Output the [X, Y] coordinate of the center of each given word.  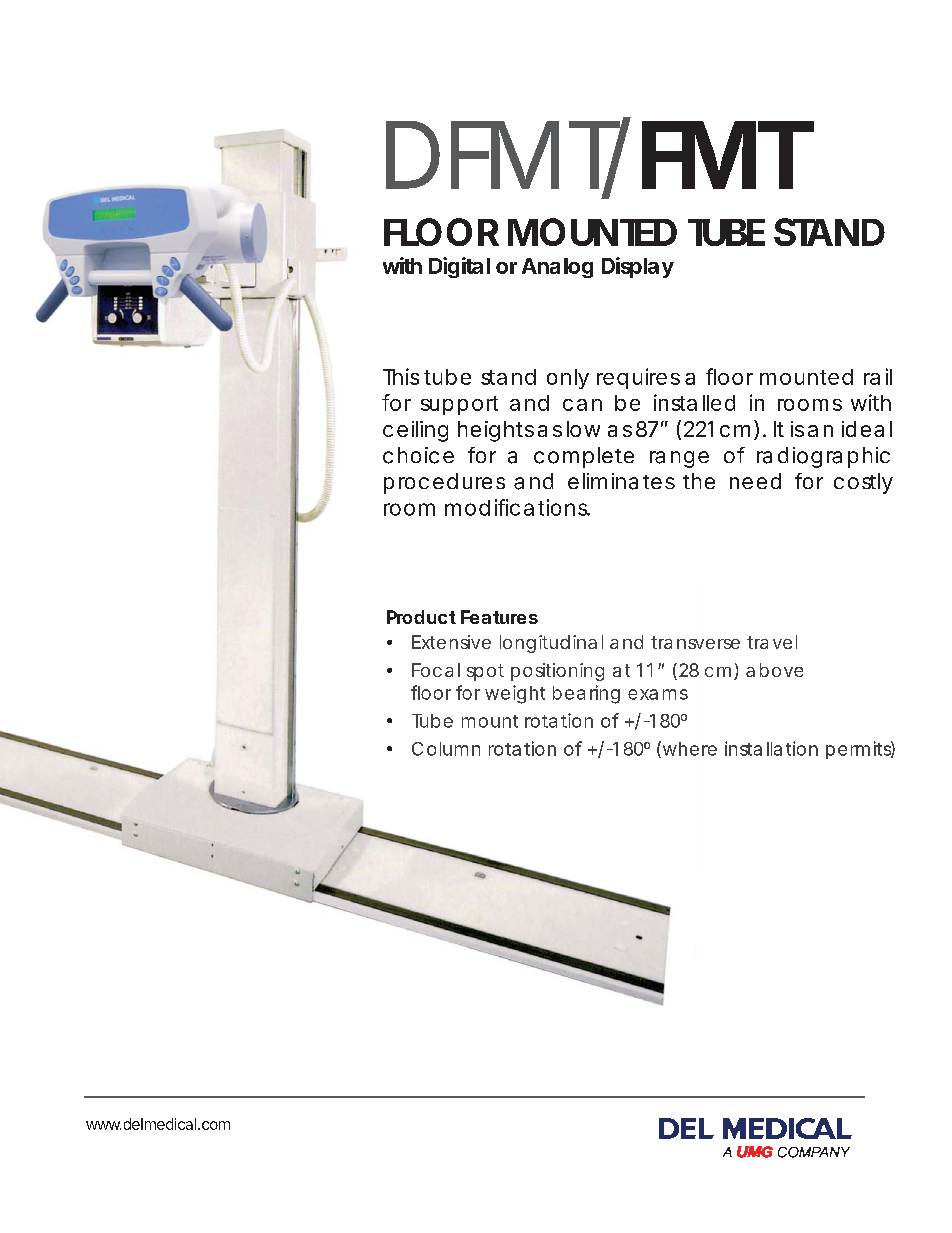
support [459, 405]
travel [772, 642]
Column [446, 749]
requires [638, 378]
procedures [444, 483]
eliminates [621, 481]
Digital [459, 267]
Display [638, 267]
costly [863, 483]
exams [658, 694]
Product [421, 617]
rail [878, 376]
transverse [695, 642]
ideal [867, 429]
